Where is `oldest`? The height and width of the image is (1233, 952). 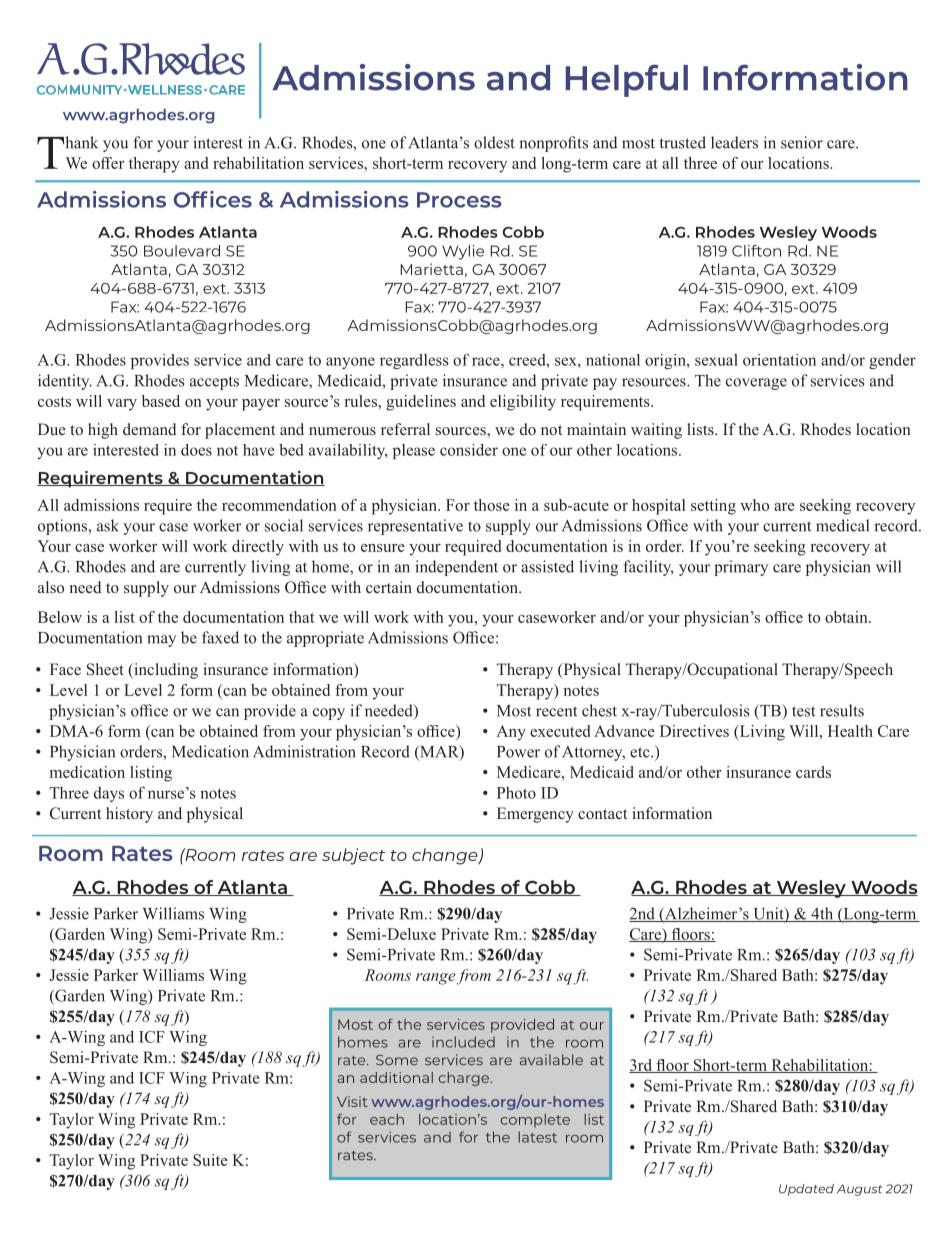
oldest is located at coordinates (494, 142).
